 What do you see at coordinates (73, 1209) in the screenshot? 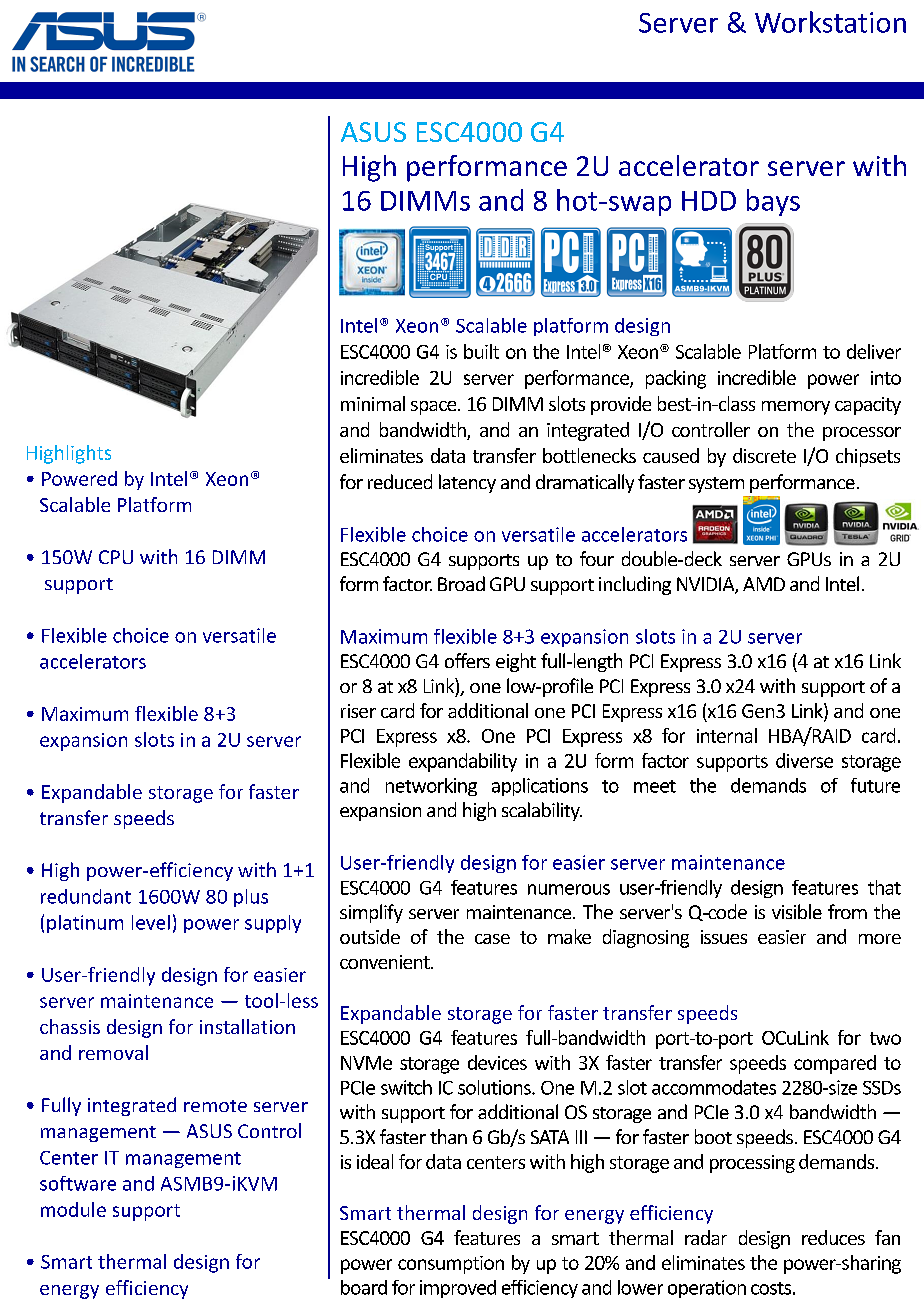
I see `module` at bounding box center [73, 1209].
